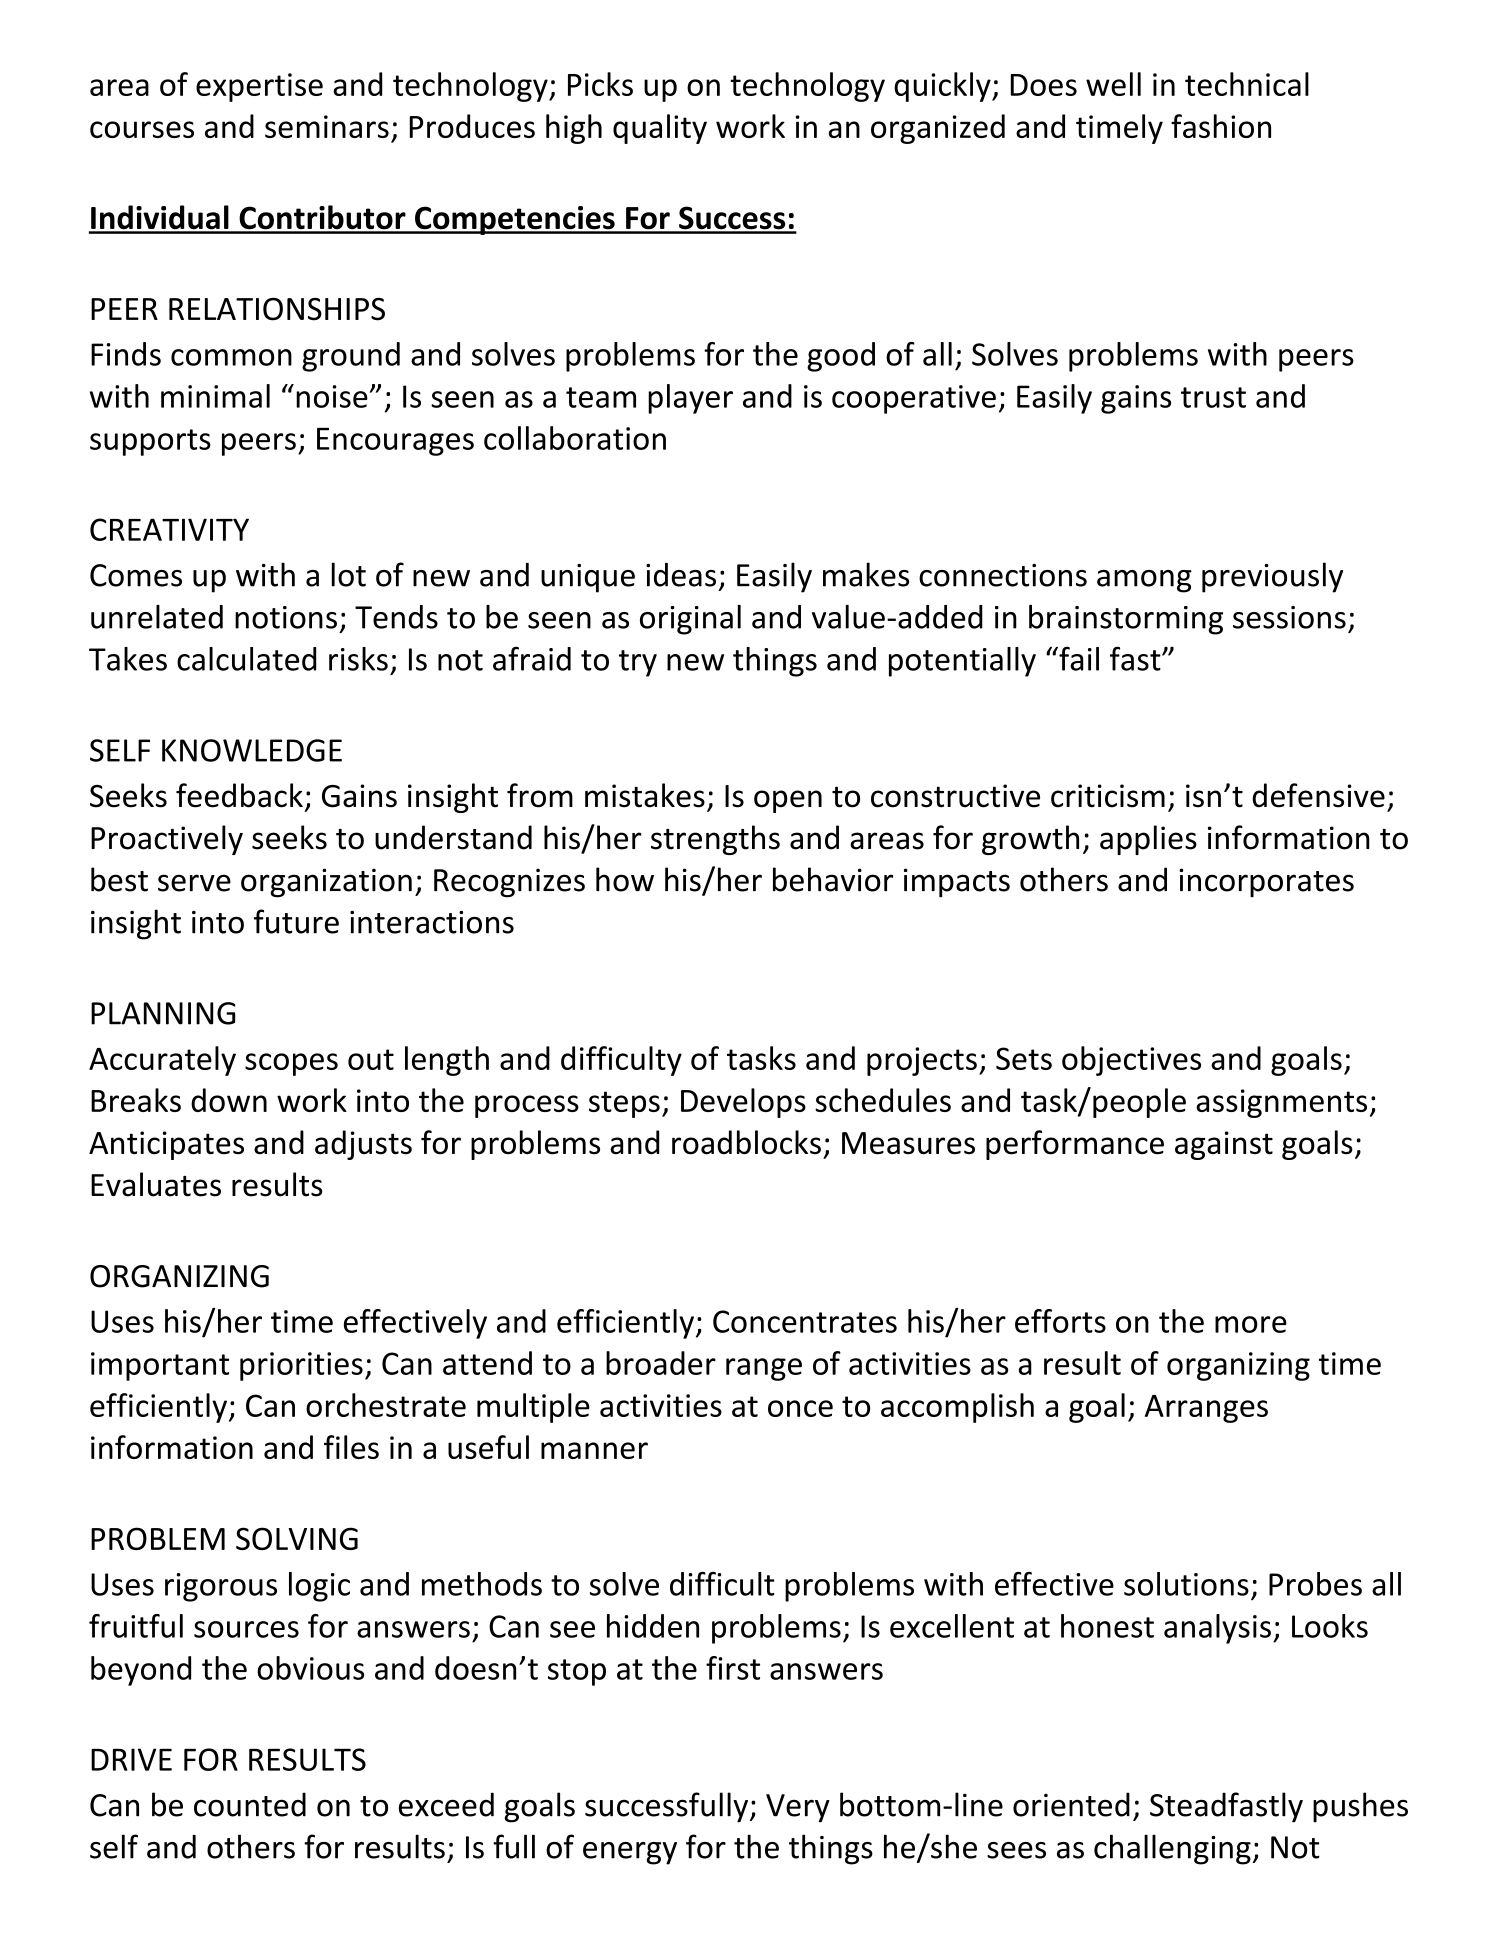  What do you see at coordinates (660, 129) in the document?
I see `quality` at bounding box center [660, 129].
